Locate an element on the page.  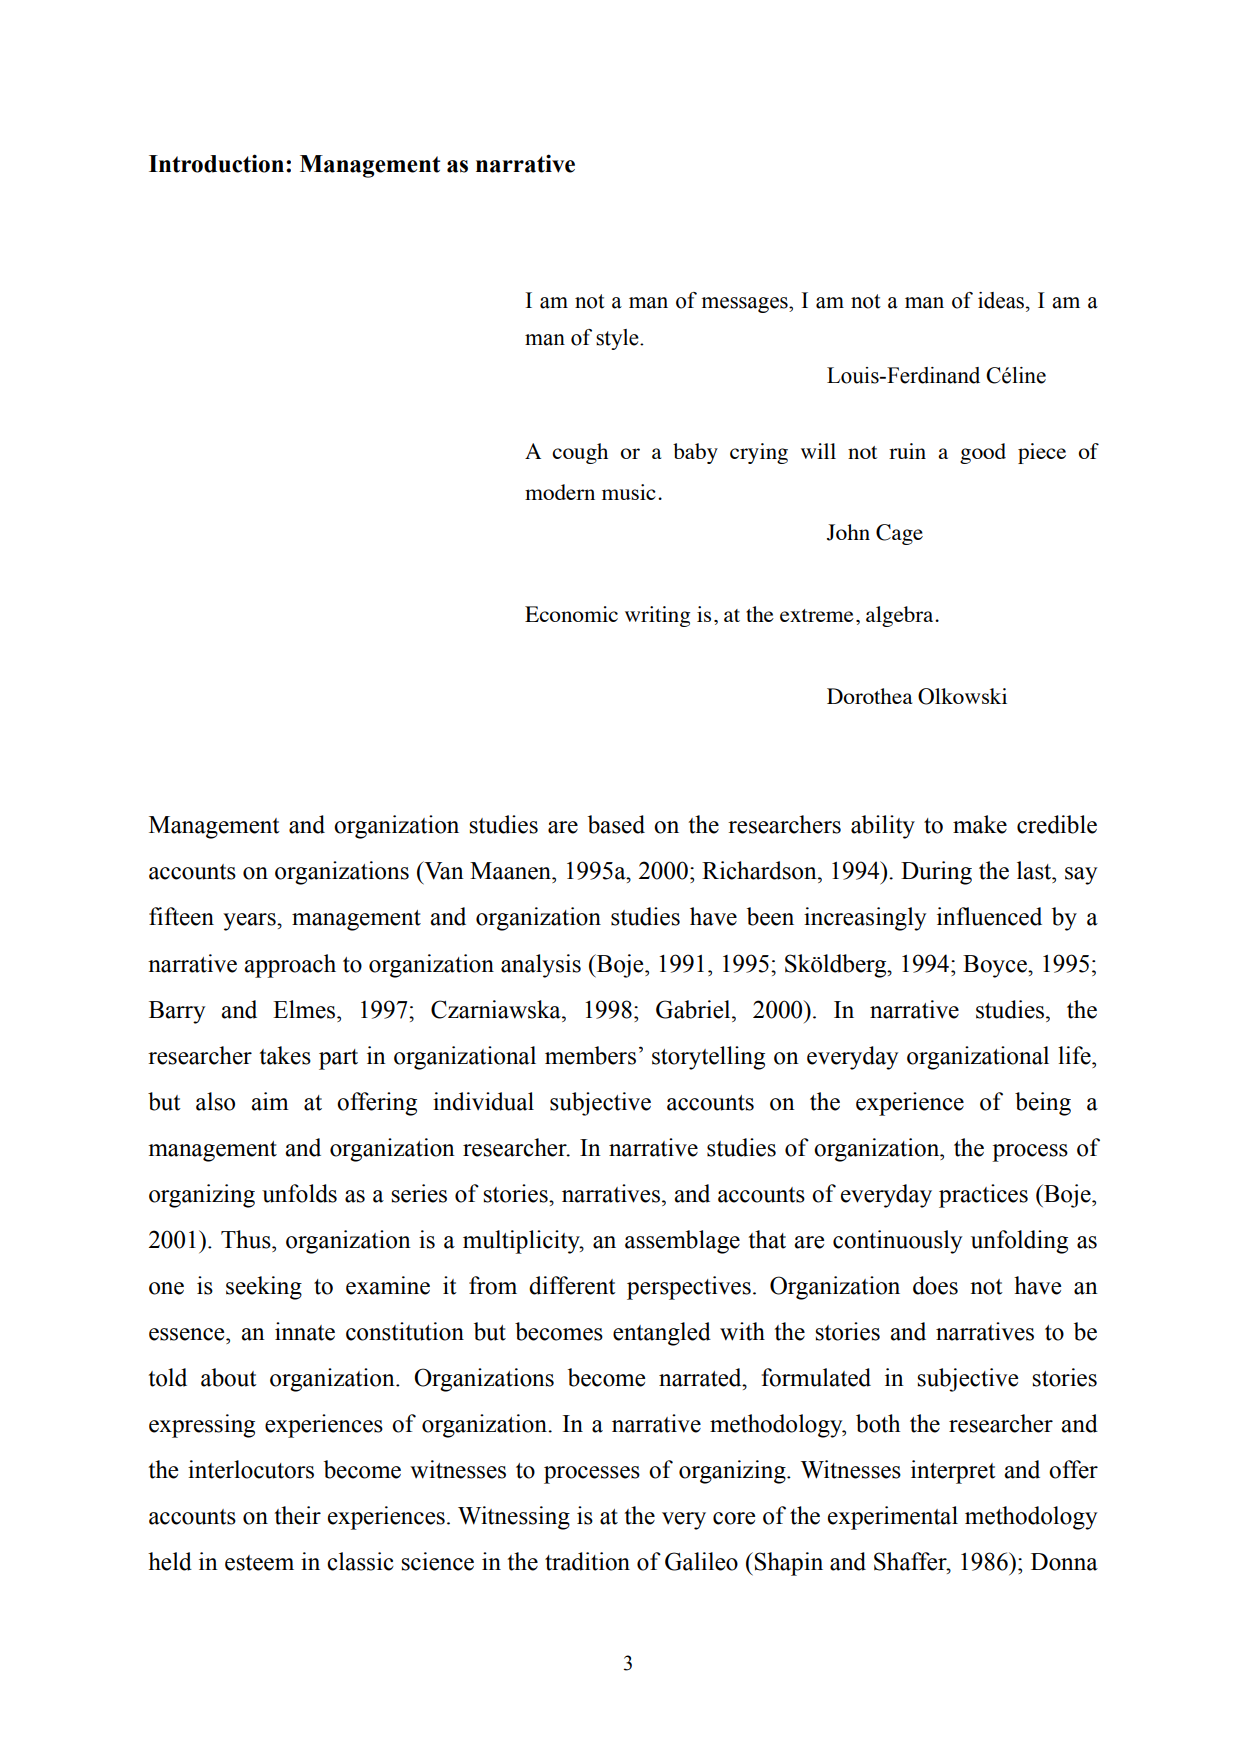
based is located at coordinates (616, 824).
